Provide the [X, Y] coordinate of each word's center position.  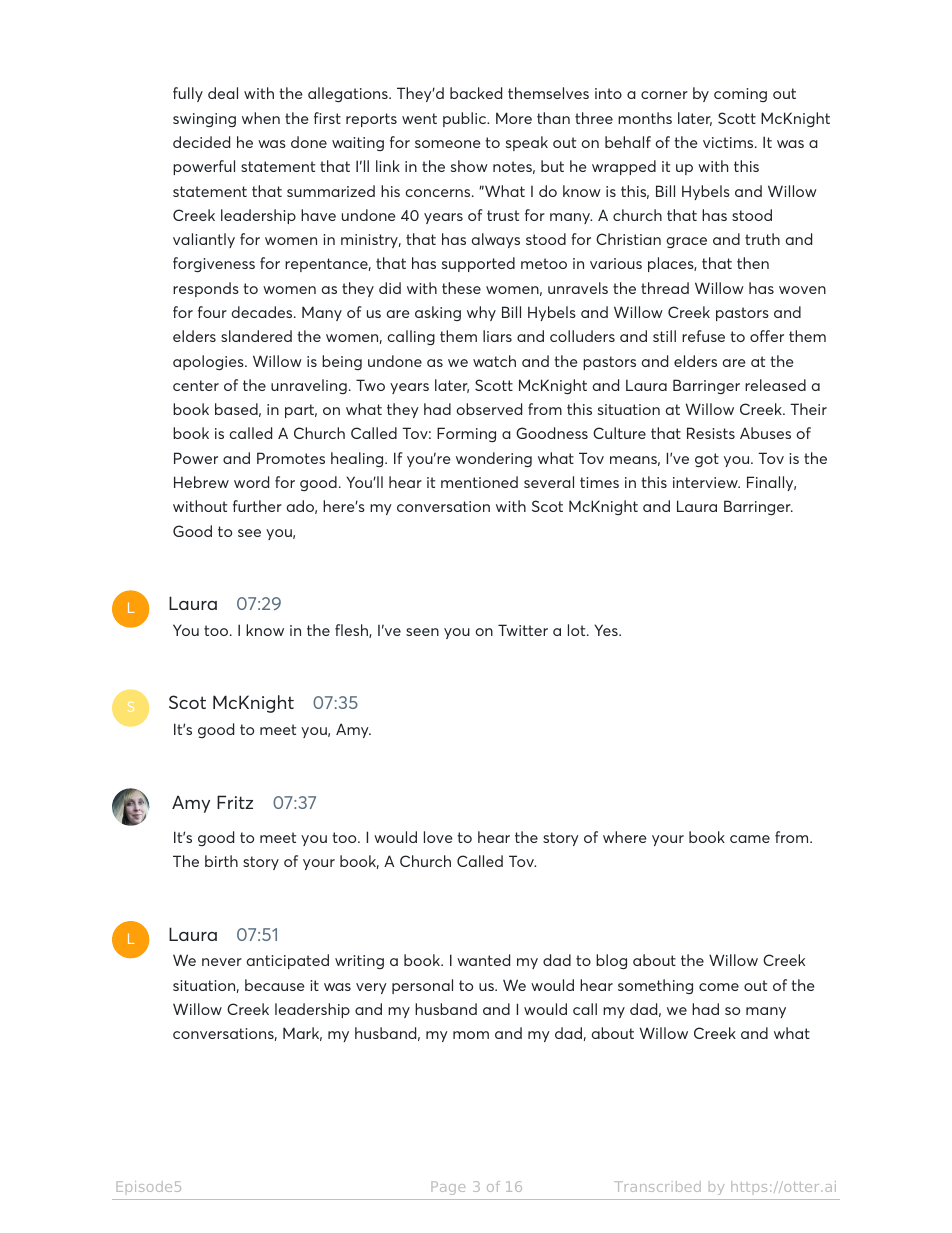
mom [471, 1035]
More [514, 118]
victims [729, 142]
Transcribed [657, 1186]
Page [448, 1188]
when [261, 118]
